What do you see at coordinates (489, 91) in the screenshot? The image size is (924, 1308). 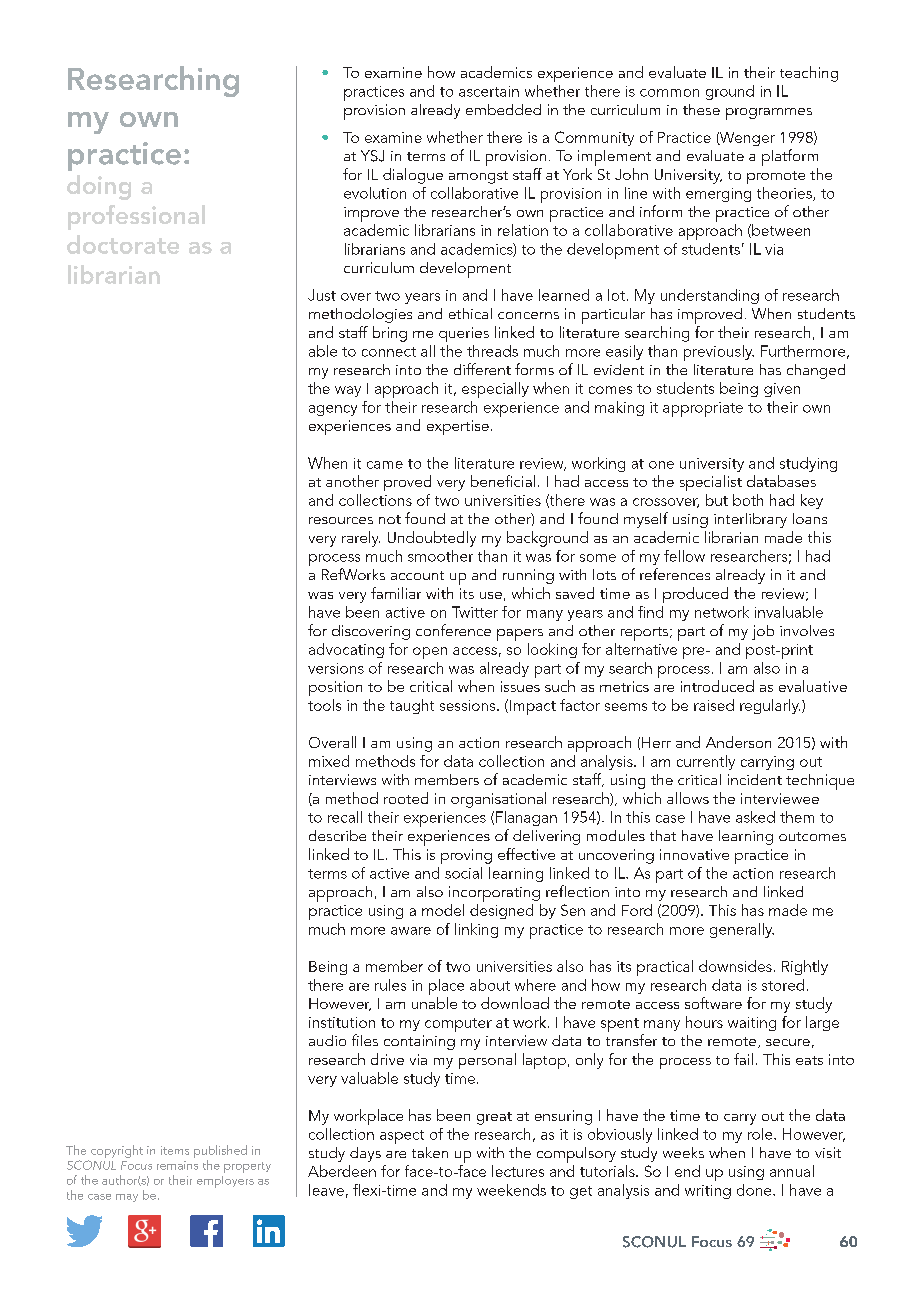 I see `ascertain` at bounding box center [489, 91].
